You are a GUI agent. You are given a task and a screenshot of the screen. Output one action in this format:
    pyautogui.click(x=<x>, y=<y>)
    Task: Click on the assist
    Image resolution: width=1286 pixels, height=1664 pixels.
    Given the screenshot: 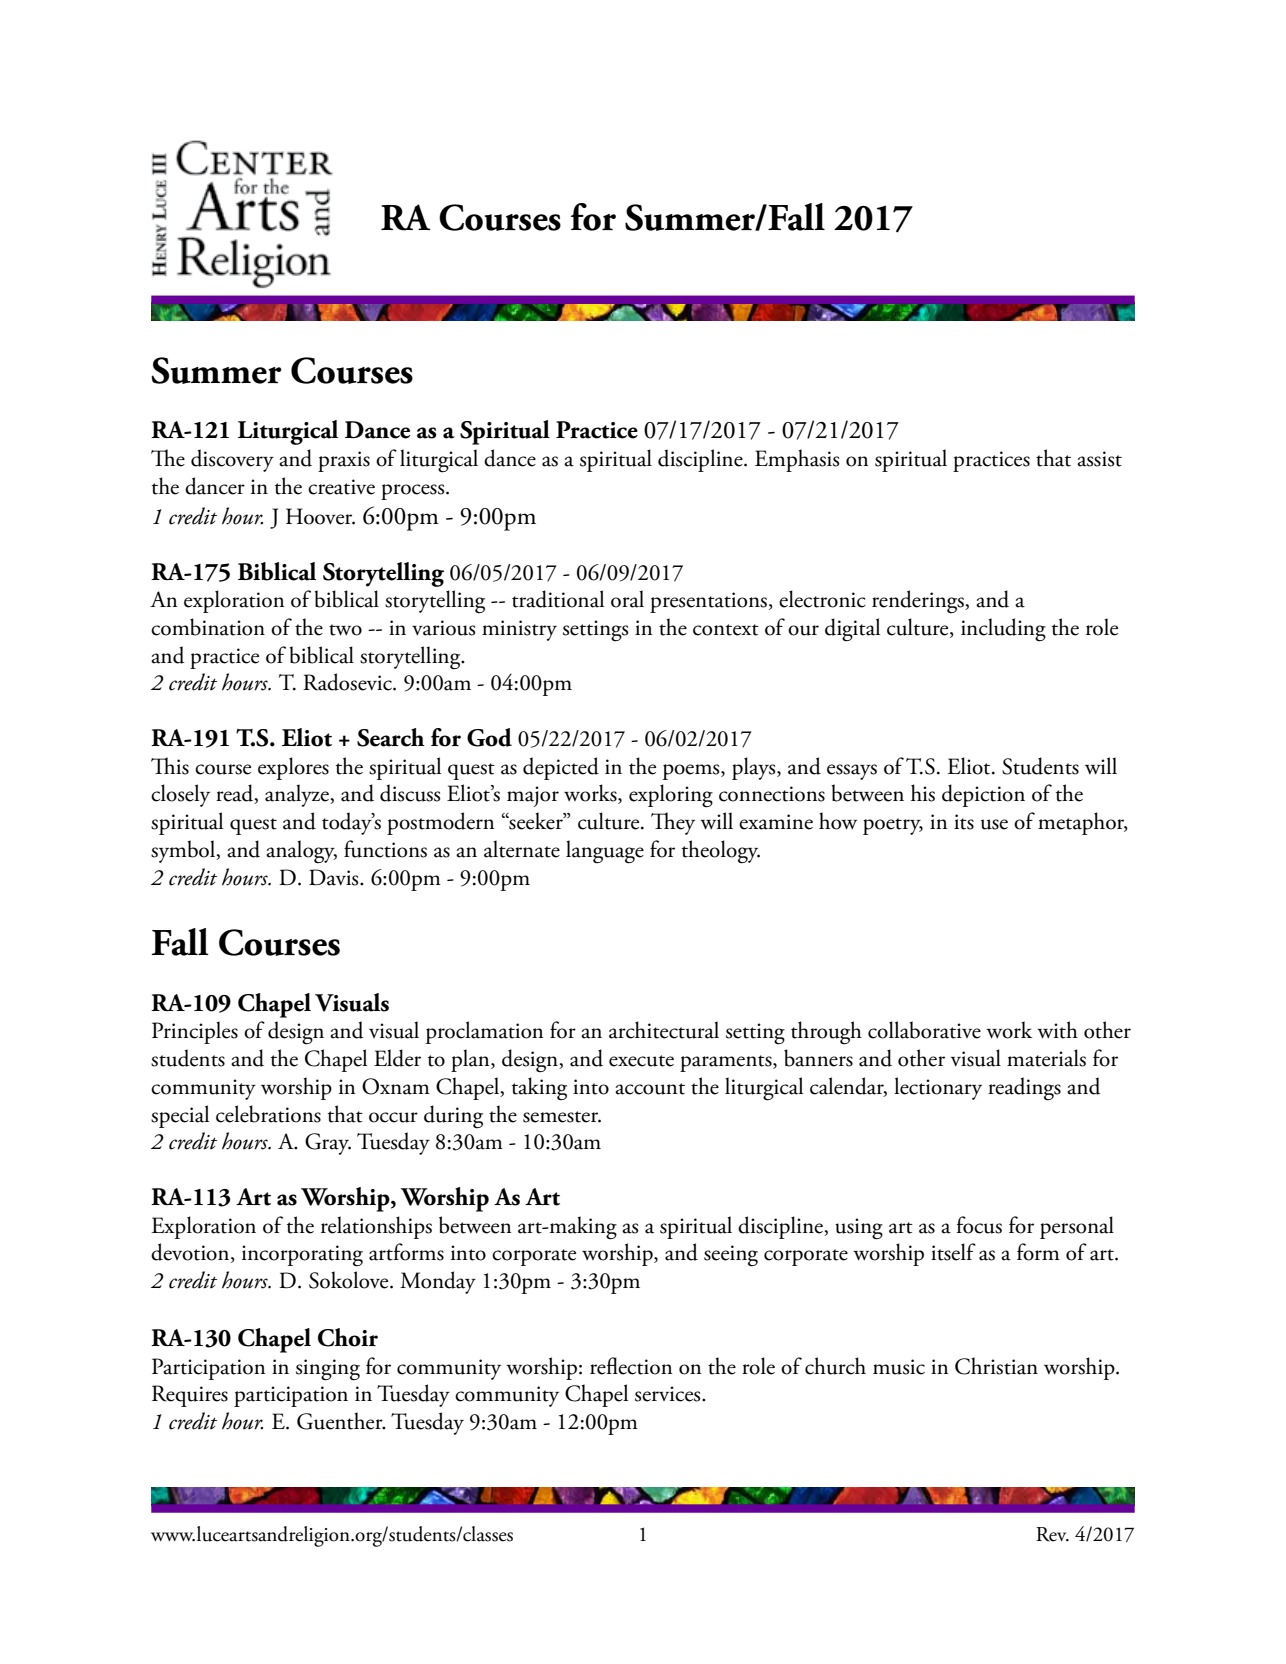 What is the action you would take?
    pyautogui.click(x=1099, y=459)
